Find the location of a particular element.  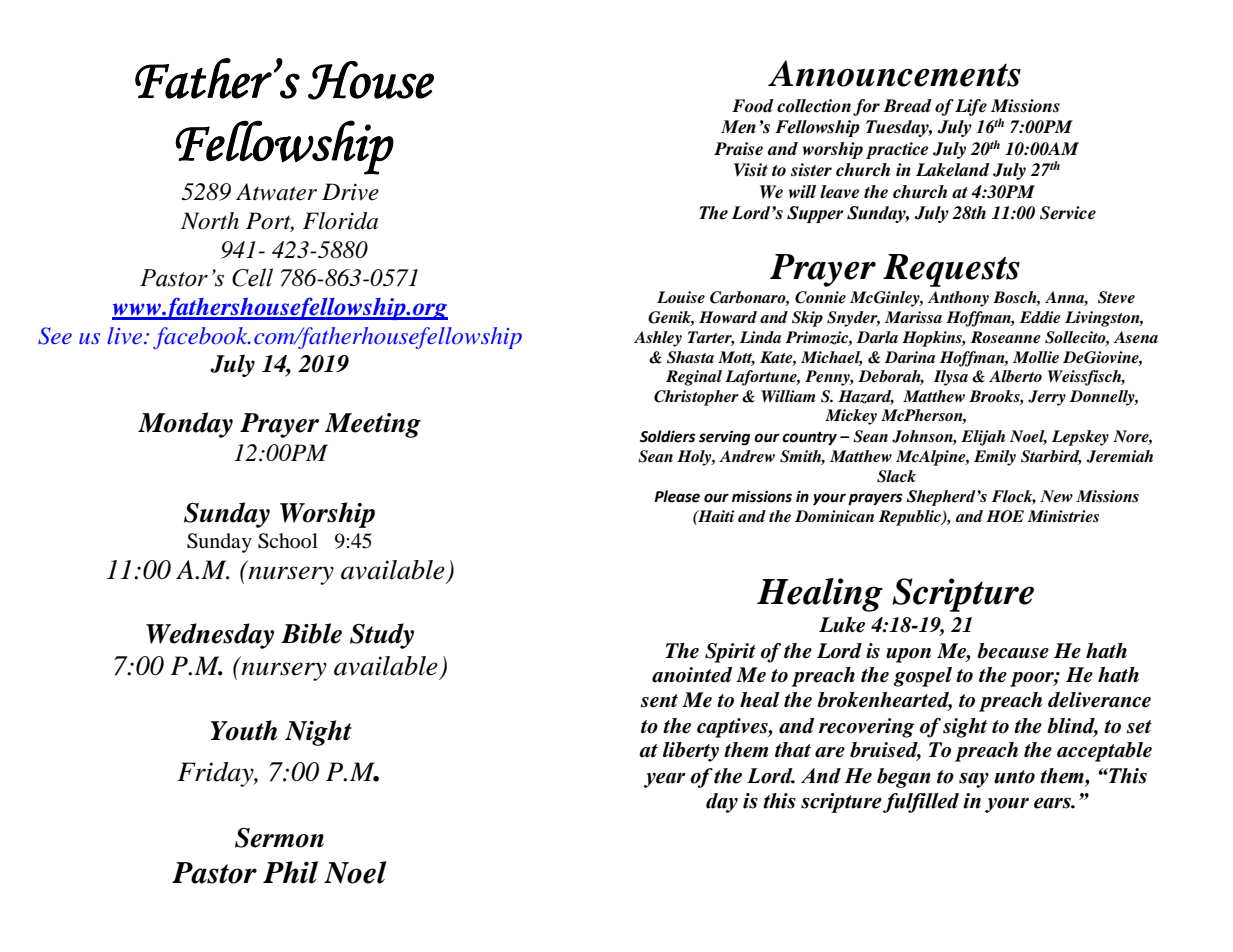

Life is located at coordinates (971, 107).
